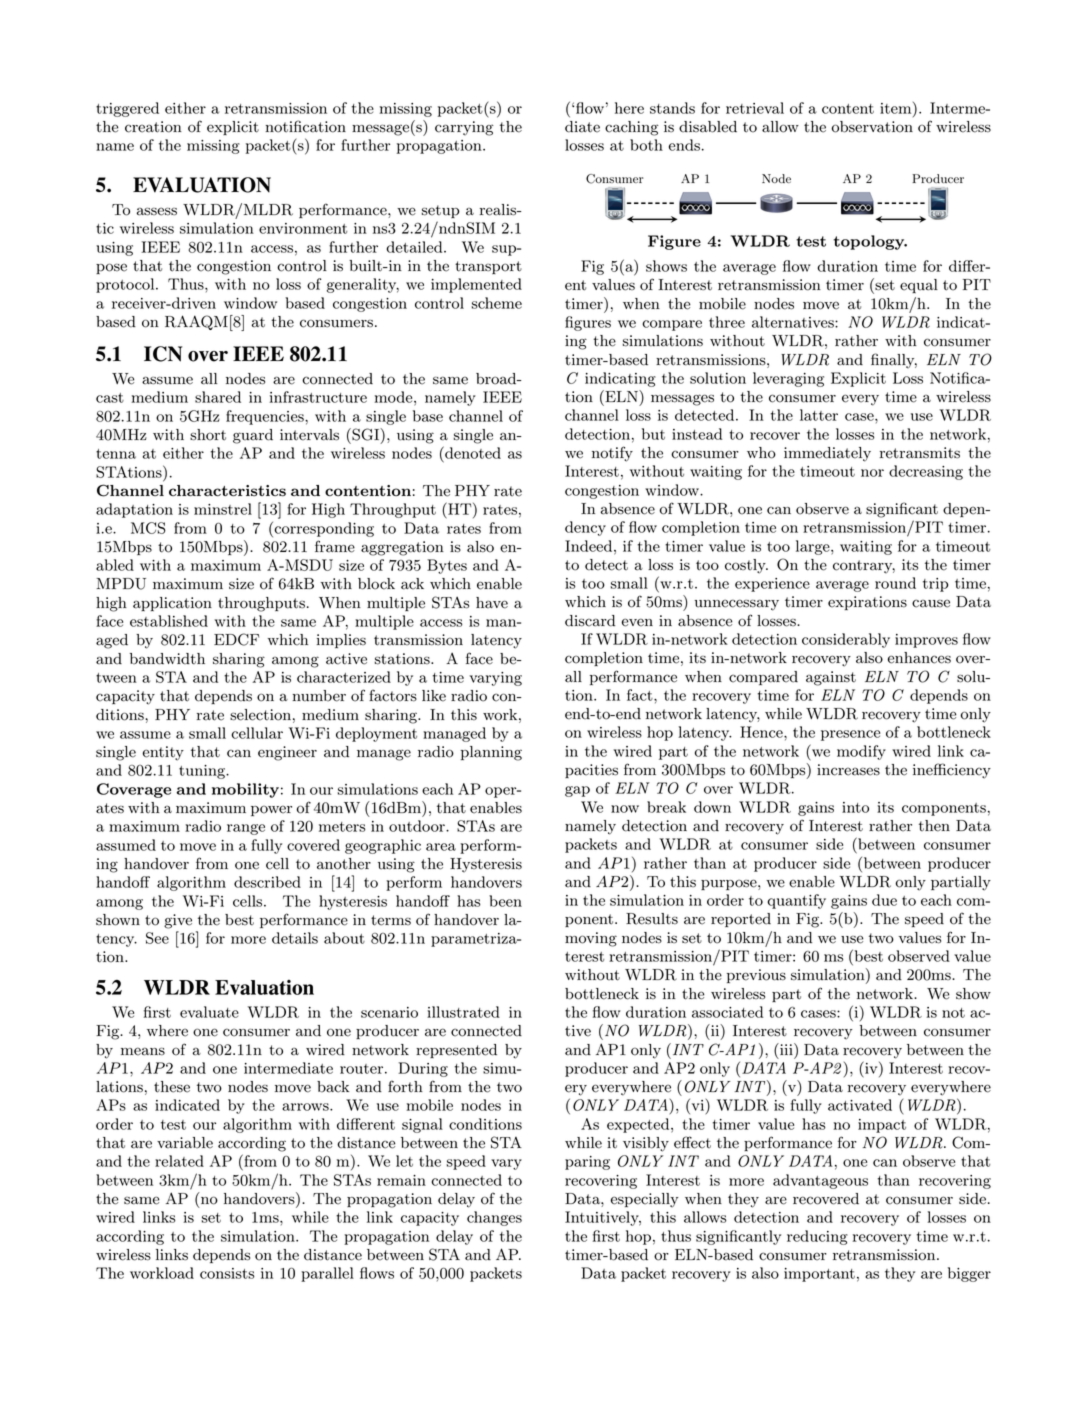 Image resolution: width=1091 pixels, height=1412 pixels. I want to click on leveraging, so click(788, 379).
